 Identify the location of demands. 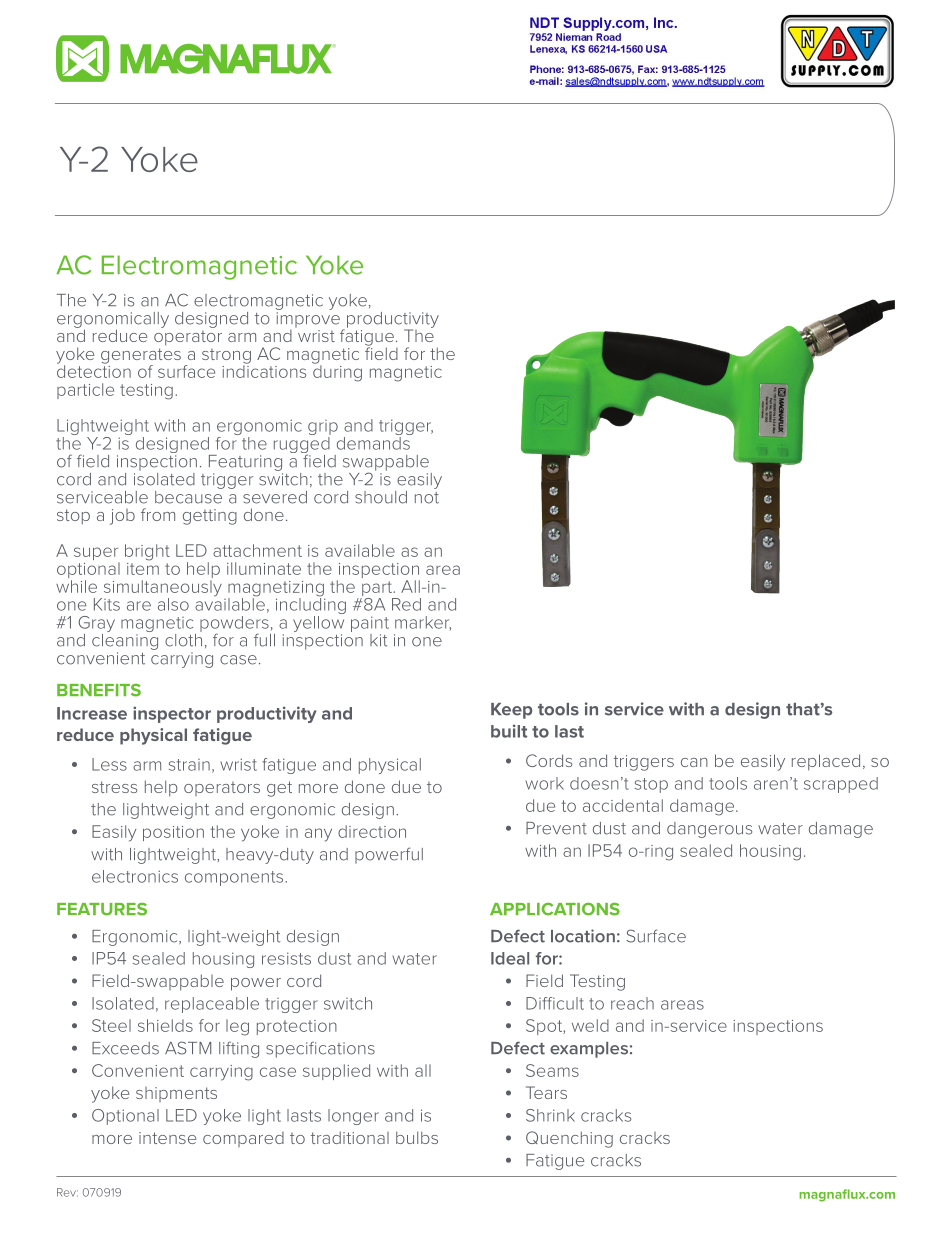
(373, 443).
